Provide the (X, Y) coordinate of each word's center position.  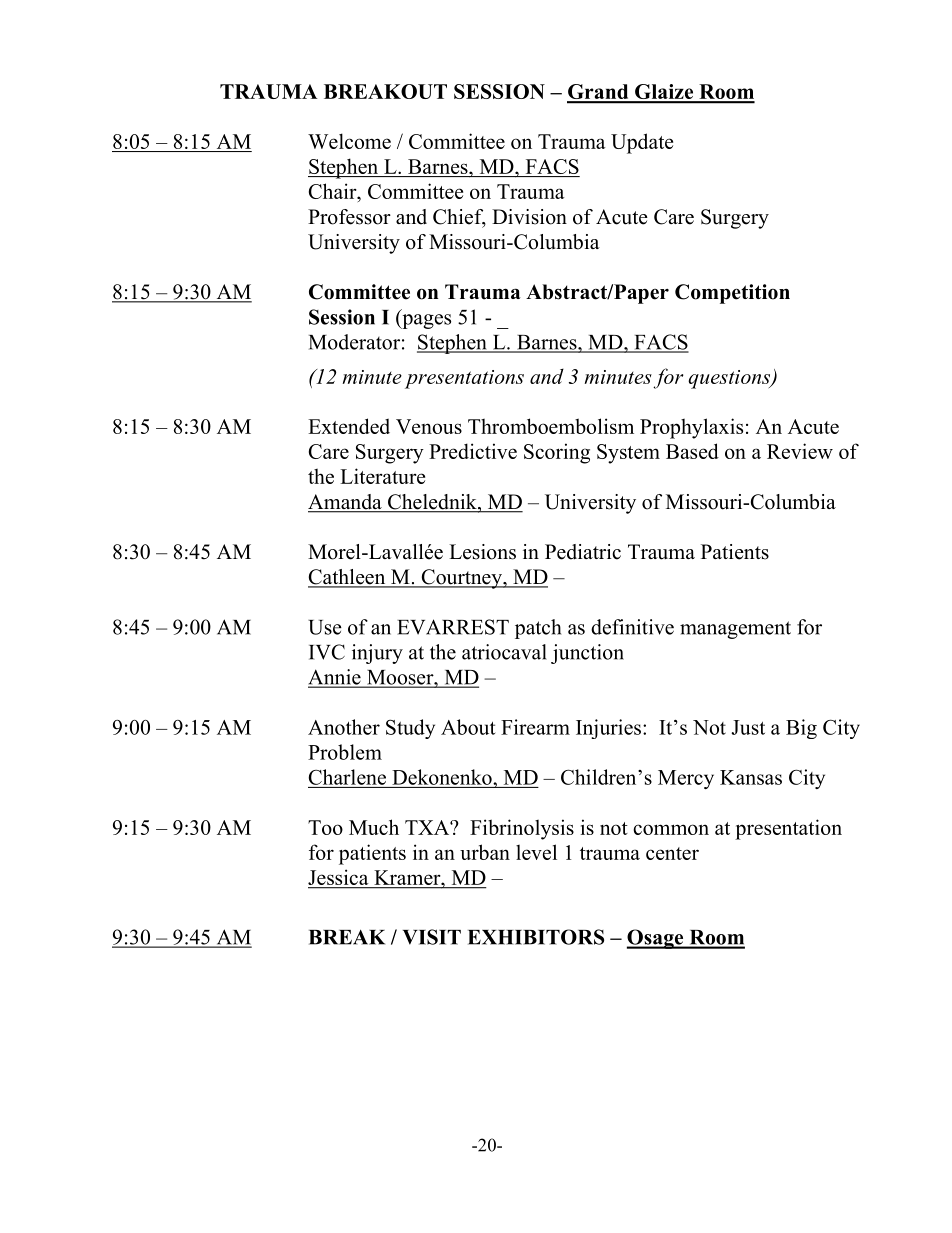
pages (425, 321)
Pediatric (583, 552)
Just (748, 727)
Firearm (535, 727)
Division (529, 217)
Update (642, 143)
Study (410, 729)
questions (730, 379)
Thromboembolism (551, 426)
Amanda (346, 503)
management (735, 630)
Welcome (349, 141)
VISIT (432, 937)
